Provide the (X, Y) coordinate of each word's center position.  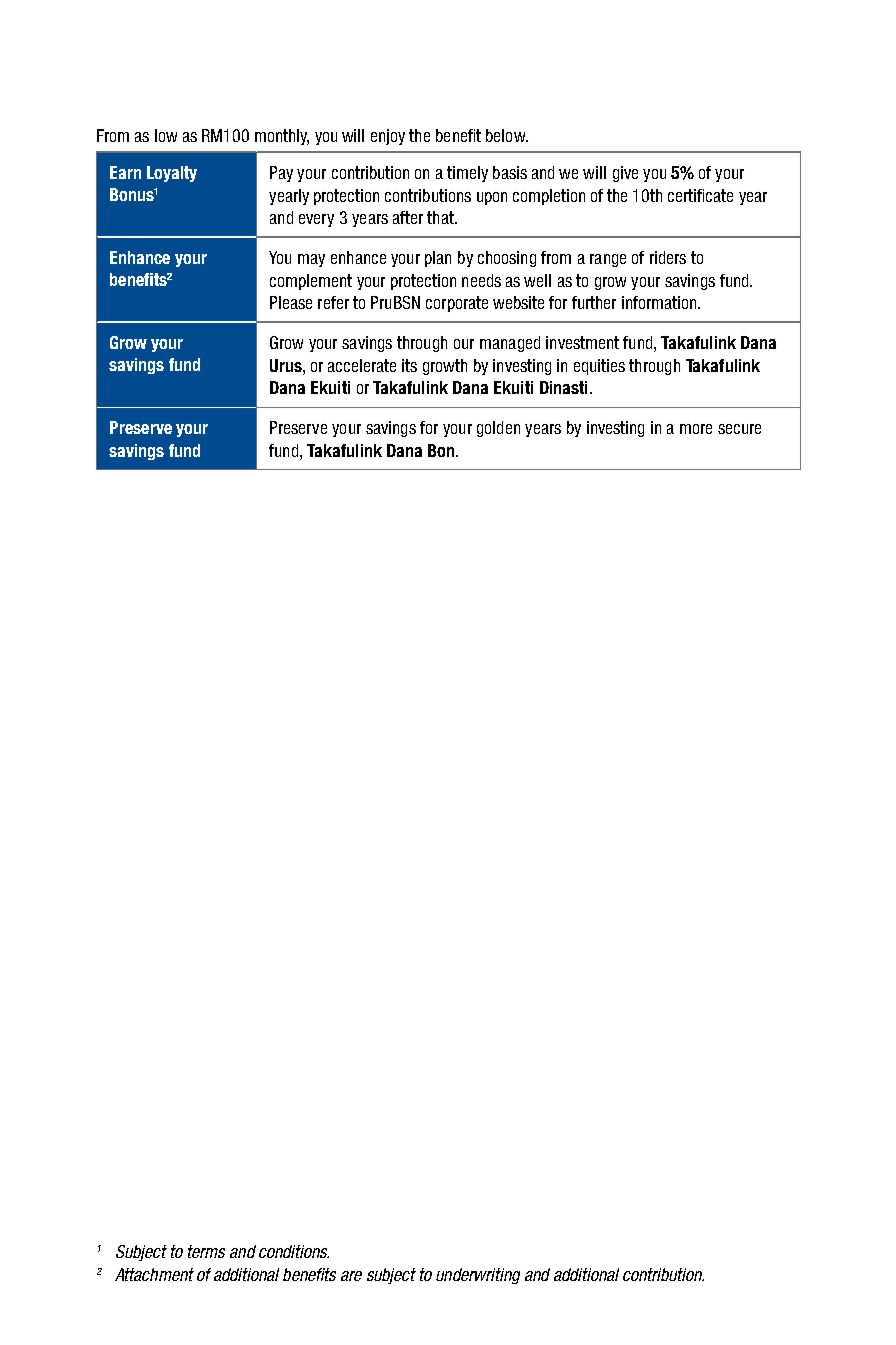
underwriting (478, 1276)
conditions (294, 1251)
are (351, 1276)
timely (467, 174)
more (696, 429)
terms (206, 1251)
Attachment (154, 1274)
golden (498, 429)
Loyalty (172, 174)
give (625, 174)
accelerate (362, 365)
